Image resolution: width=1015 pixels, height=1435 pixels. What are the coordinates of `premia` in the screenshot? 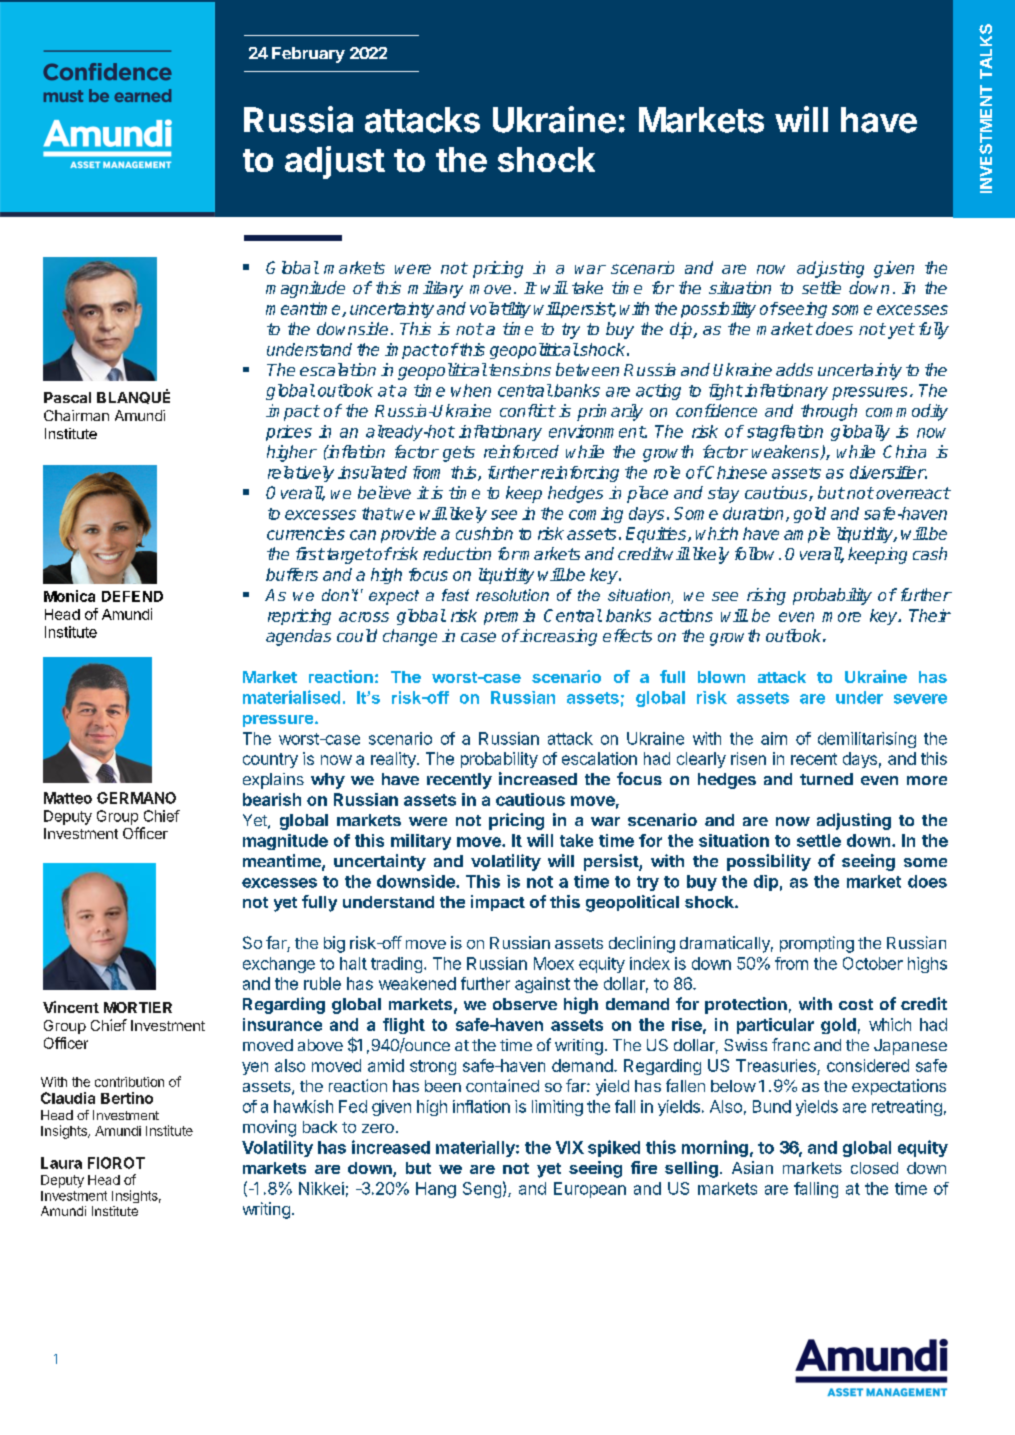 It's located at (509, 617).
